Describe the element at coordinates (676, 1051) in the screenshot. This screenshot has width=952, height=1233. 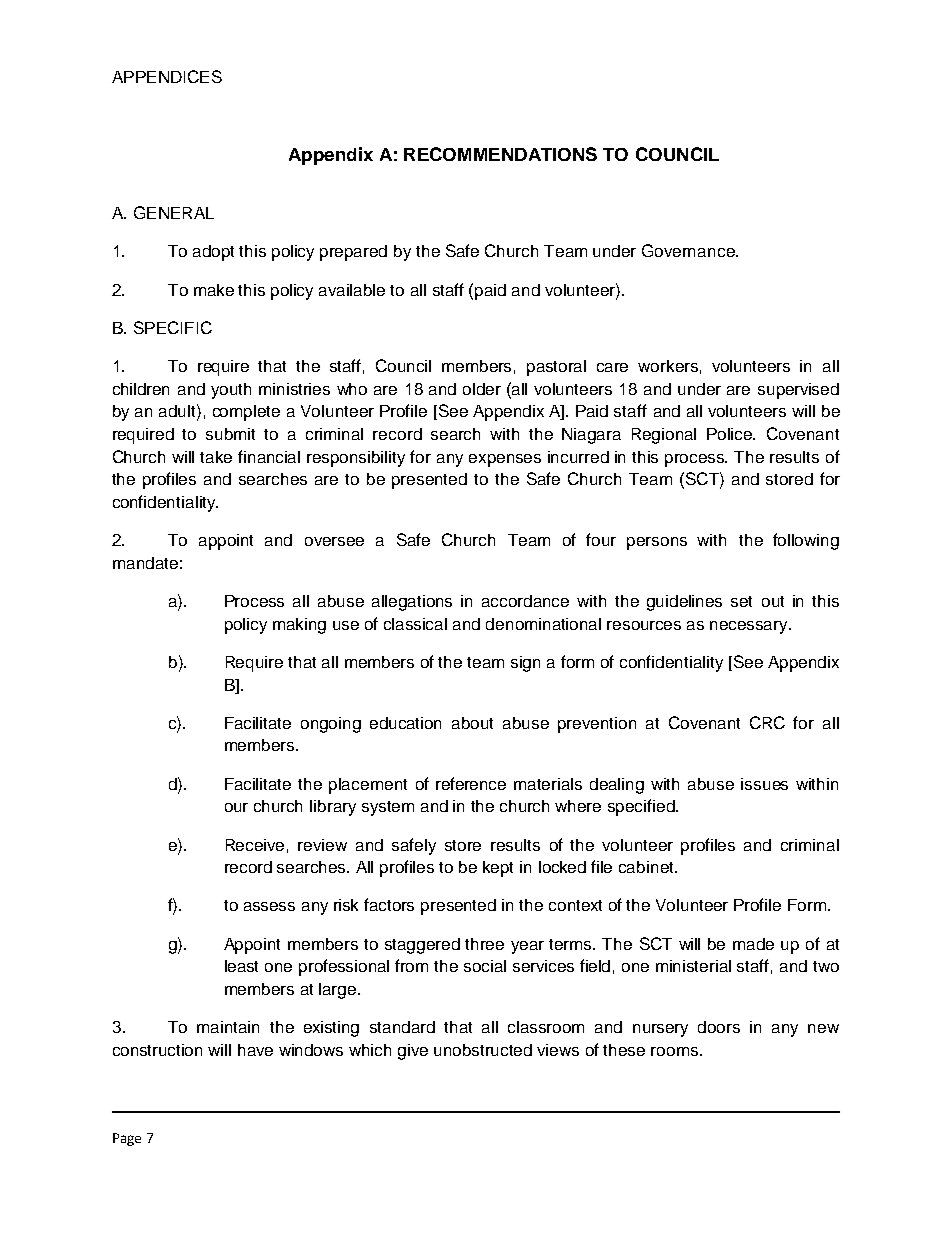
I see `rooms` at that location.
